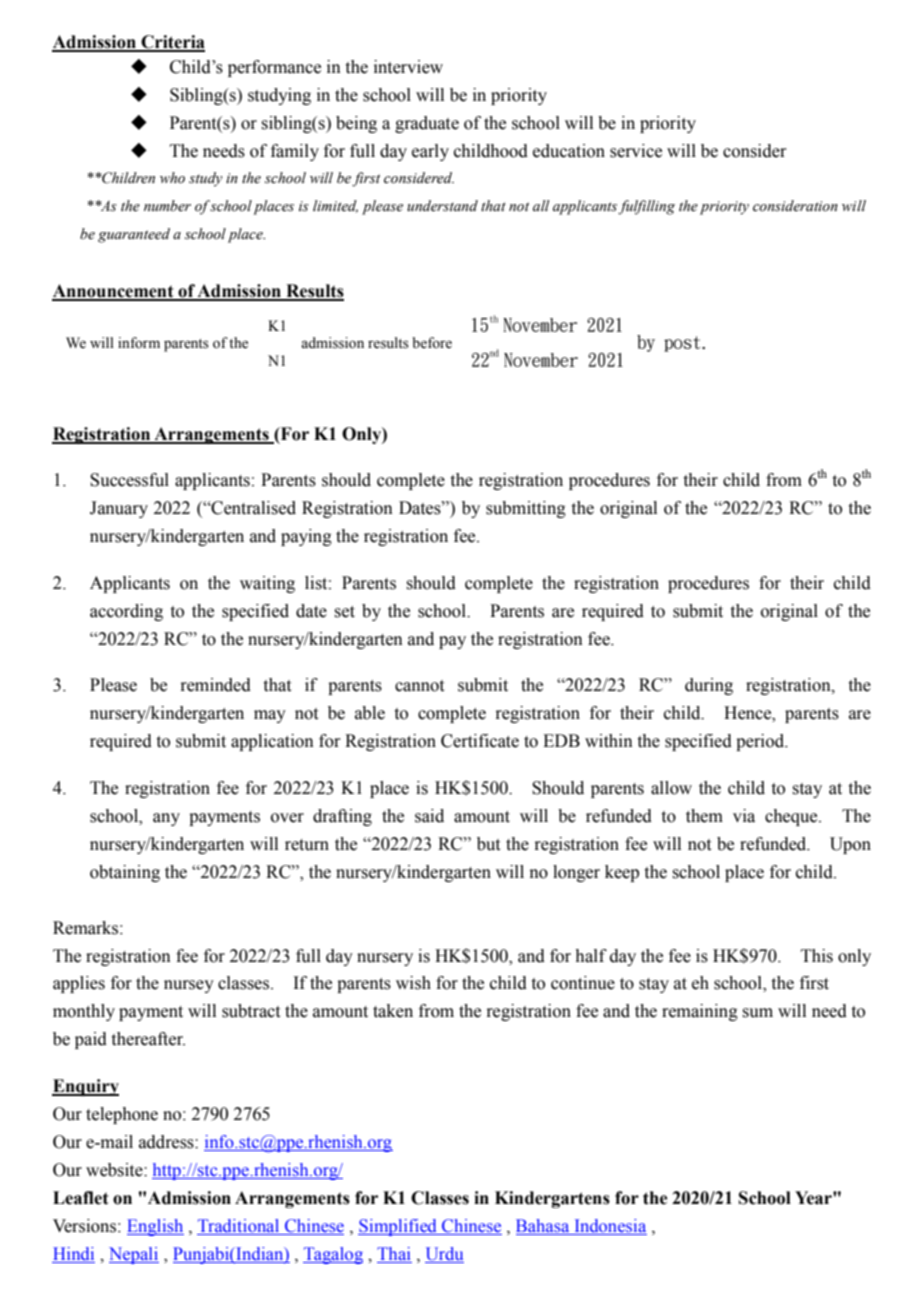  What do you see at coordinates (419, 686) in the screenshot?
I see `cannot` at bounding box center [419, 686].
